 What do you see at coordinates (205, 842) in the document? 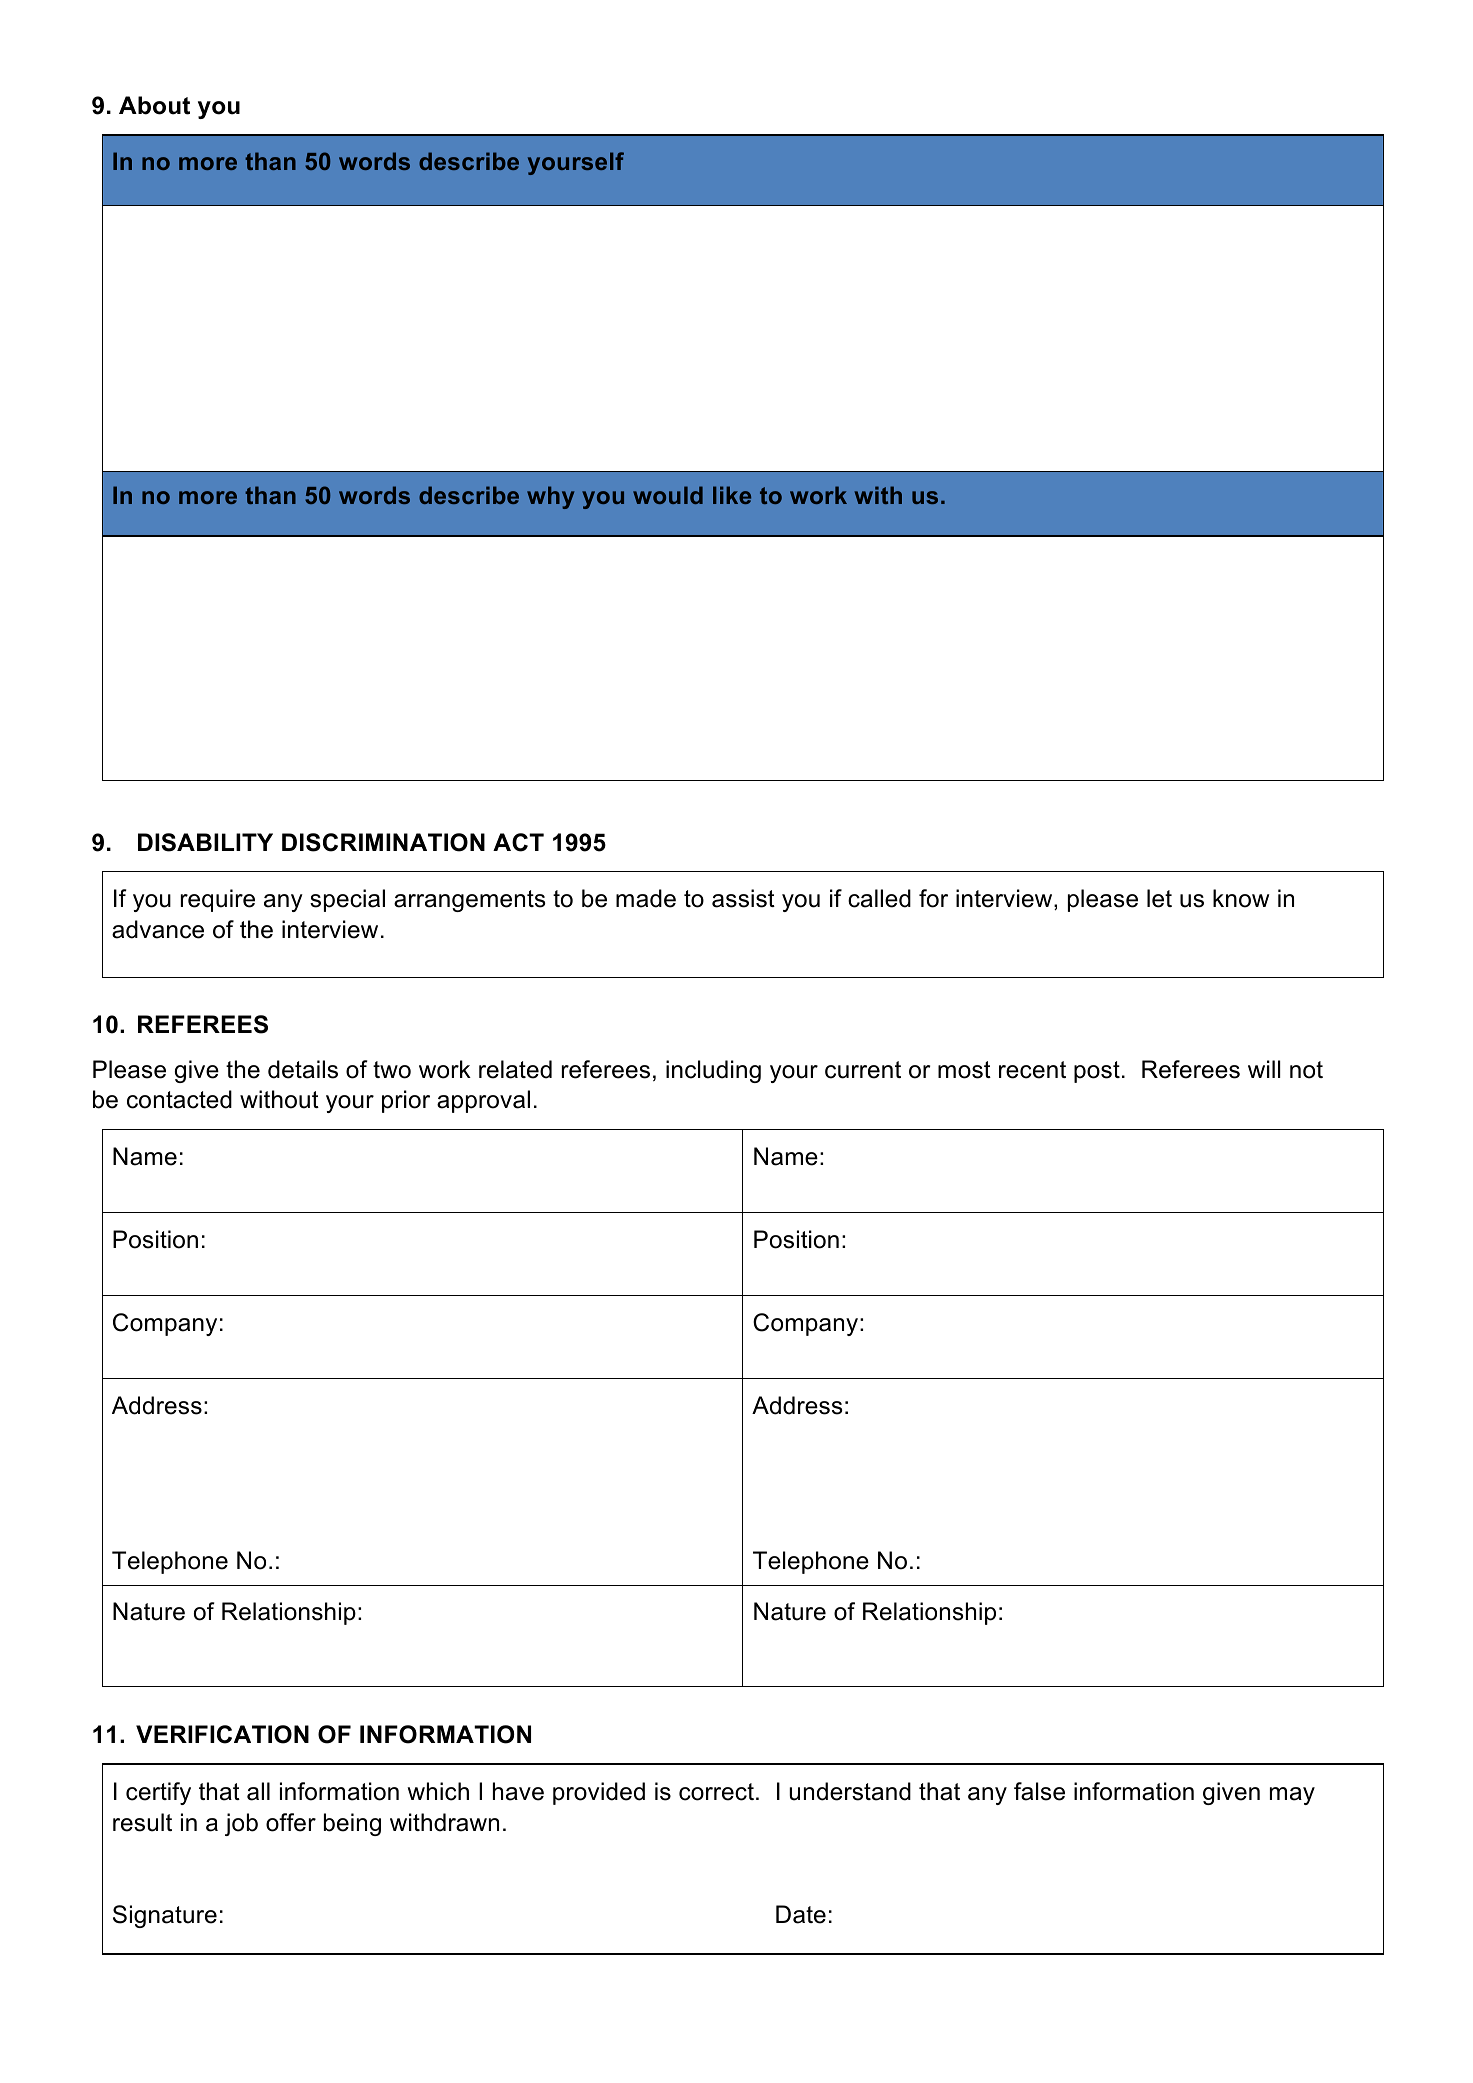
I see `DISABILITY` at bounding box center [205, 842].
